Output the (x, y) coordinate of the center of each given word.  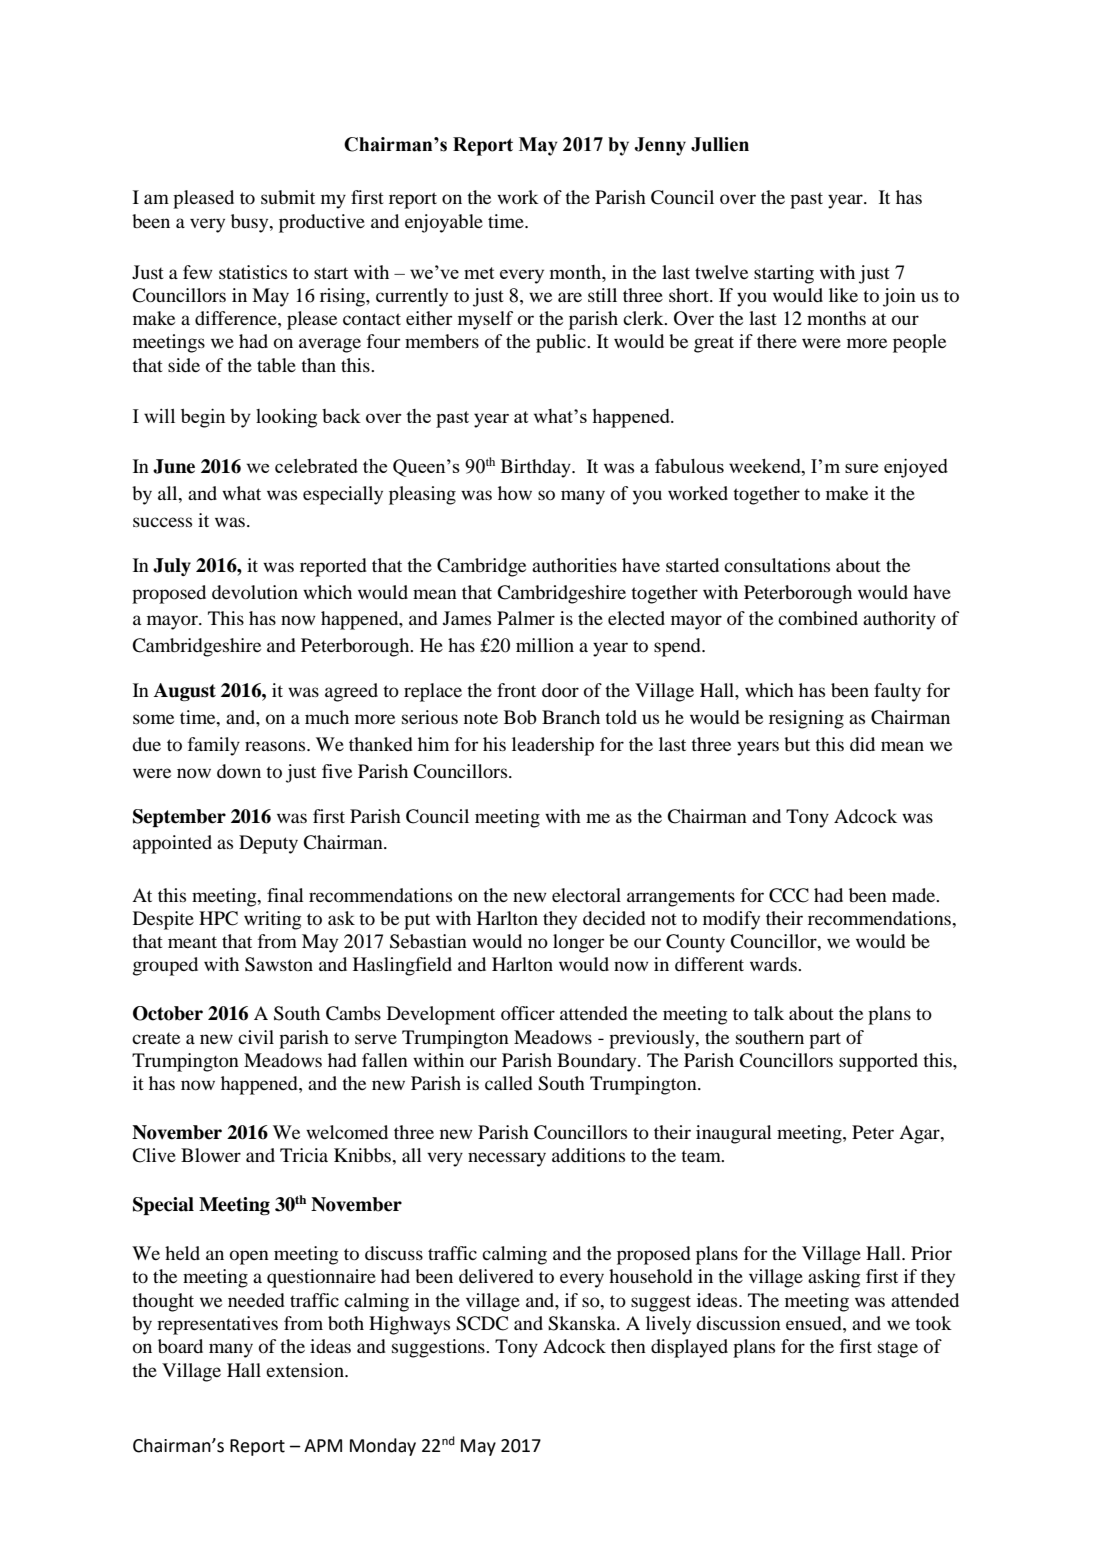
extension (306, 1370)
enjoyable (444, 223)
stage (898, 1349)
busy (251, 223)
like (843, 295)
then (628, 1346)
